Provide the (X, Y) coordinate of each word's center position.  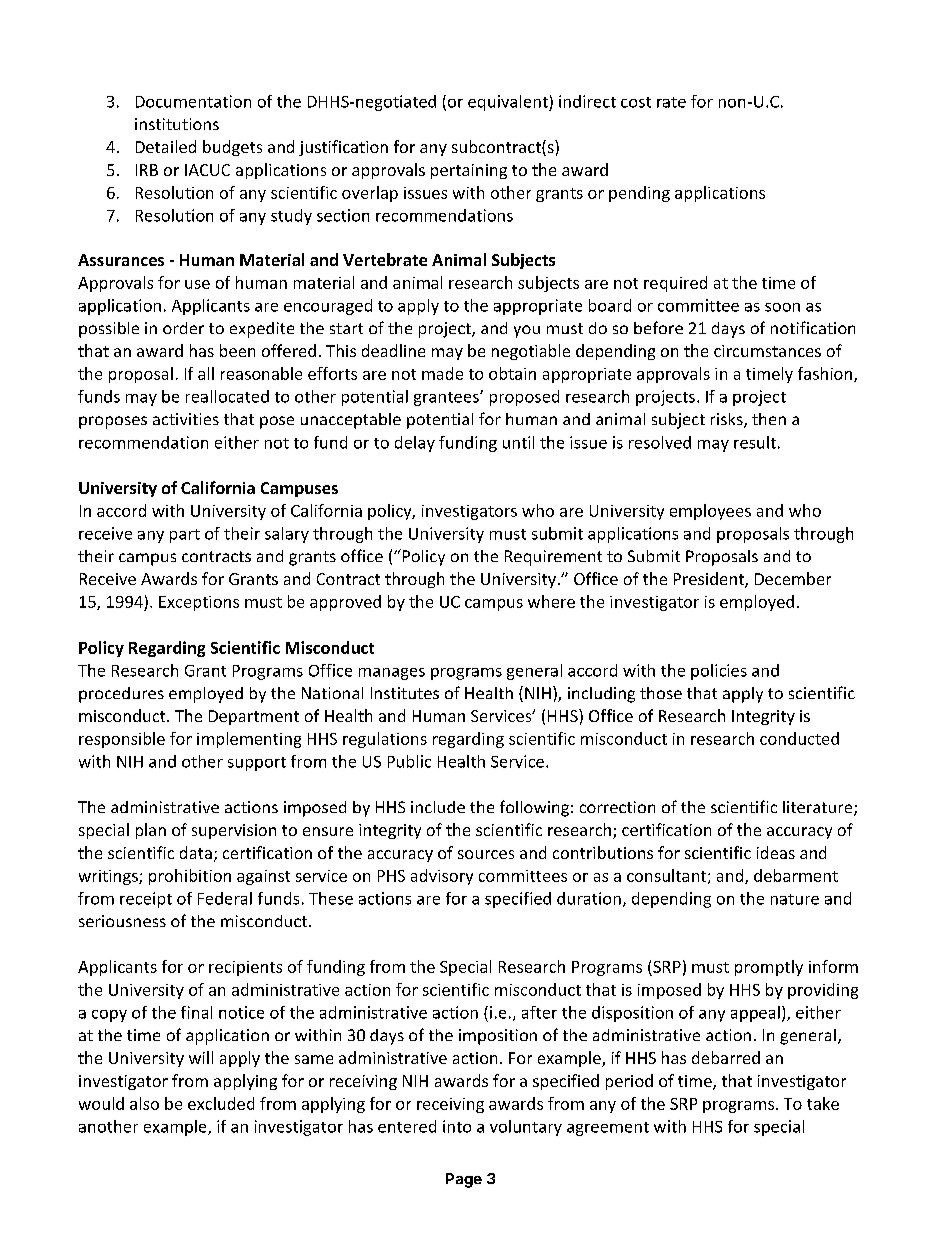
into (457, 1126)
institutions (177, 124)
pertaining (469, 171)
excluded (221, 1103)
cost (636, 102)
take (823, 1103)
